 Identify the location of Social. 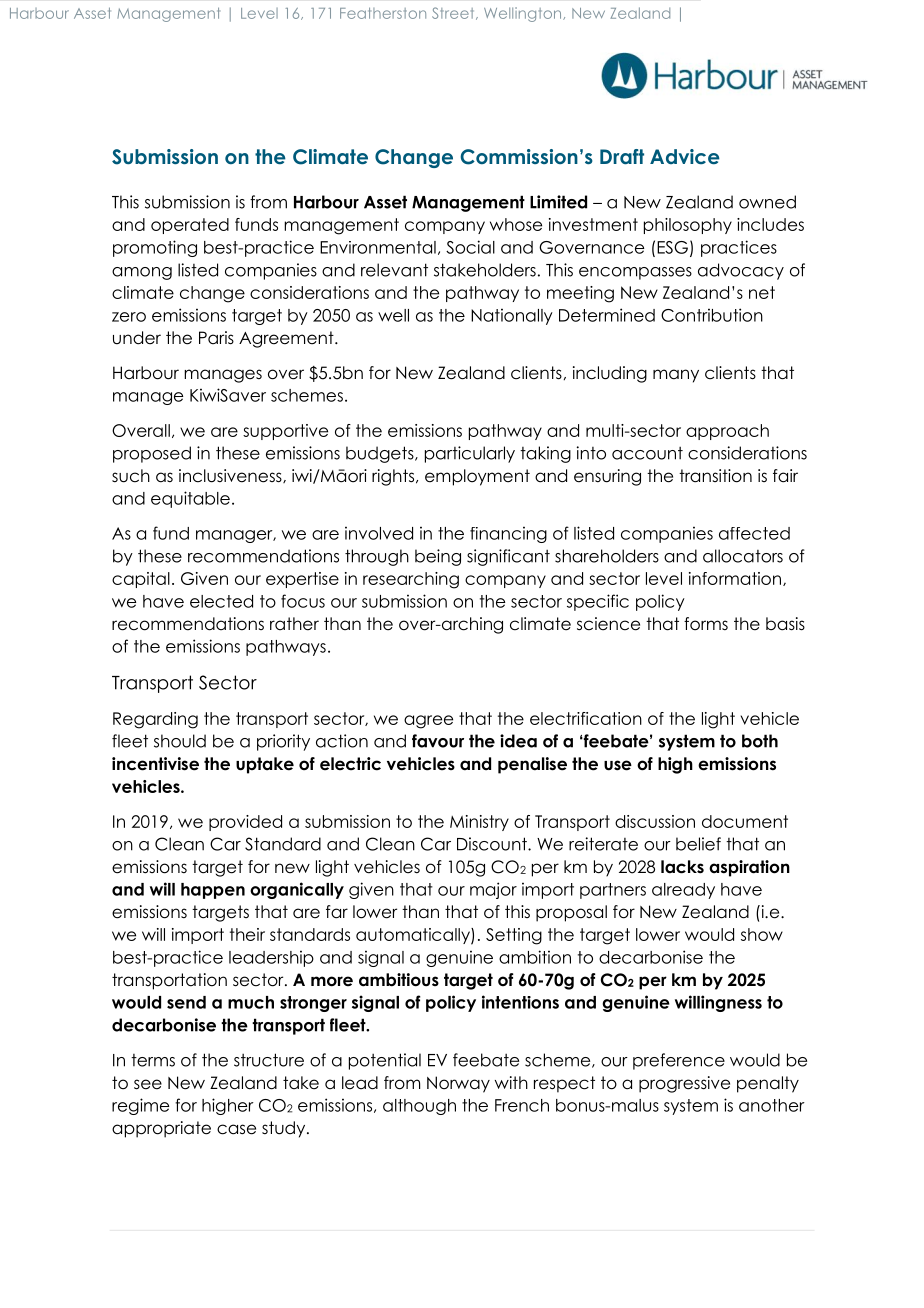
(470, 247).
